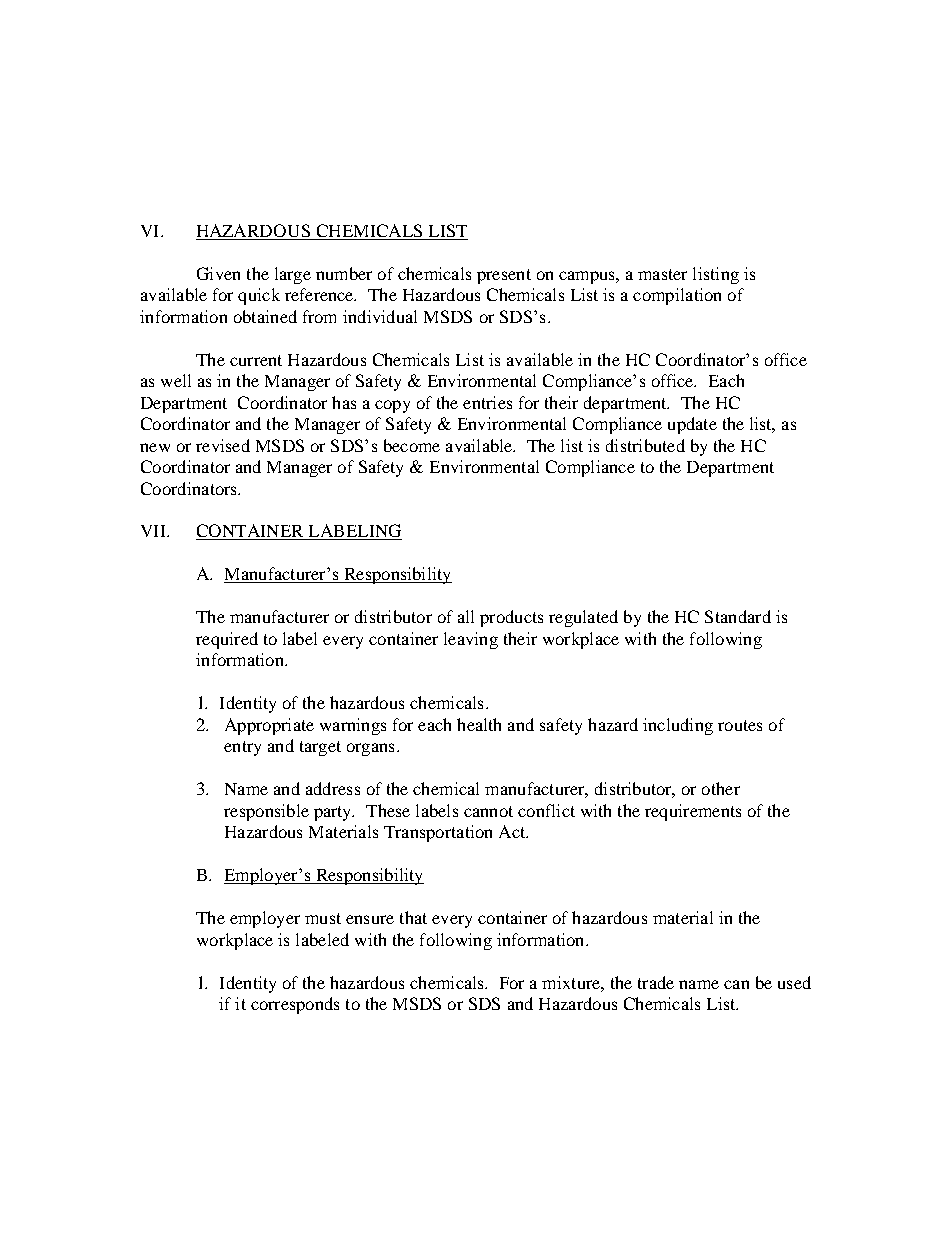  Describe the element at coordinates (471, 640) in the screenshot. I see `leaving` at that location.
